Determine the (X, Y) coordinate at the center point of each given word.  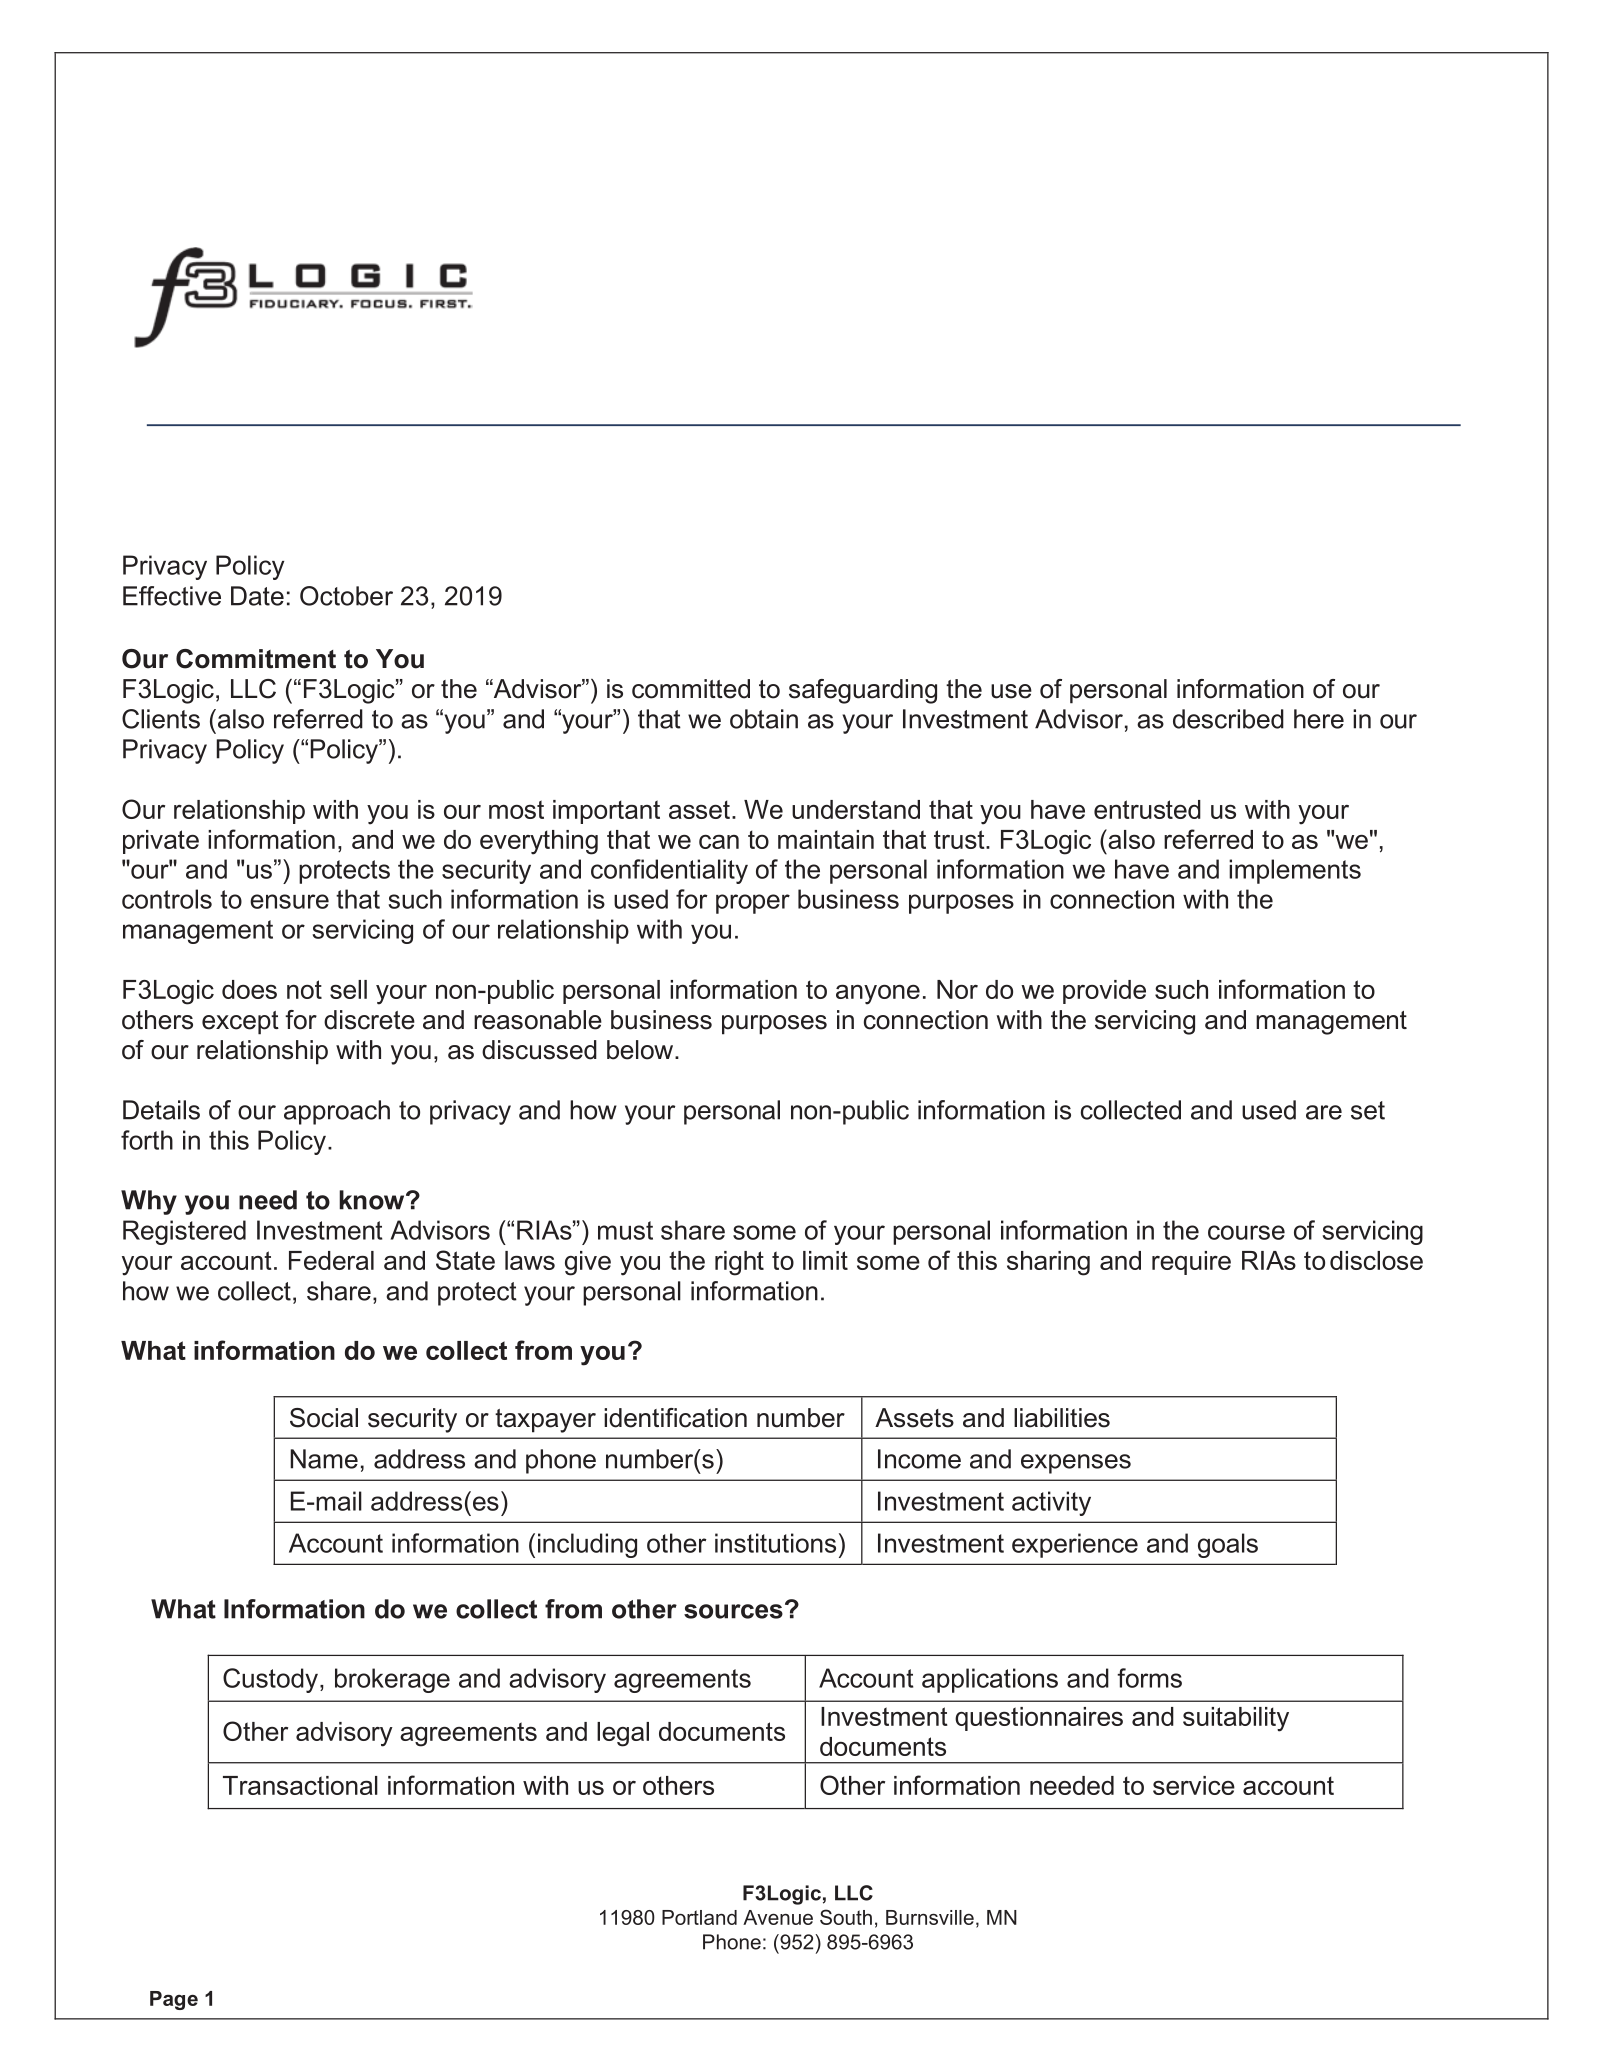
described (1228, 719)
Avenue (778, 1917)
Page (174, 2000)
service (1194, 1785)
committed (691, 689)
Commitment (256, 659)
